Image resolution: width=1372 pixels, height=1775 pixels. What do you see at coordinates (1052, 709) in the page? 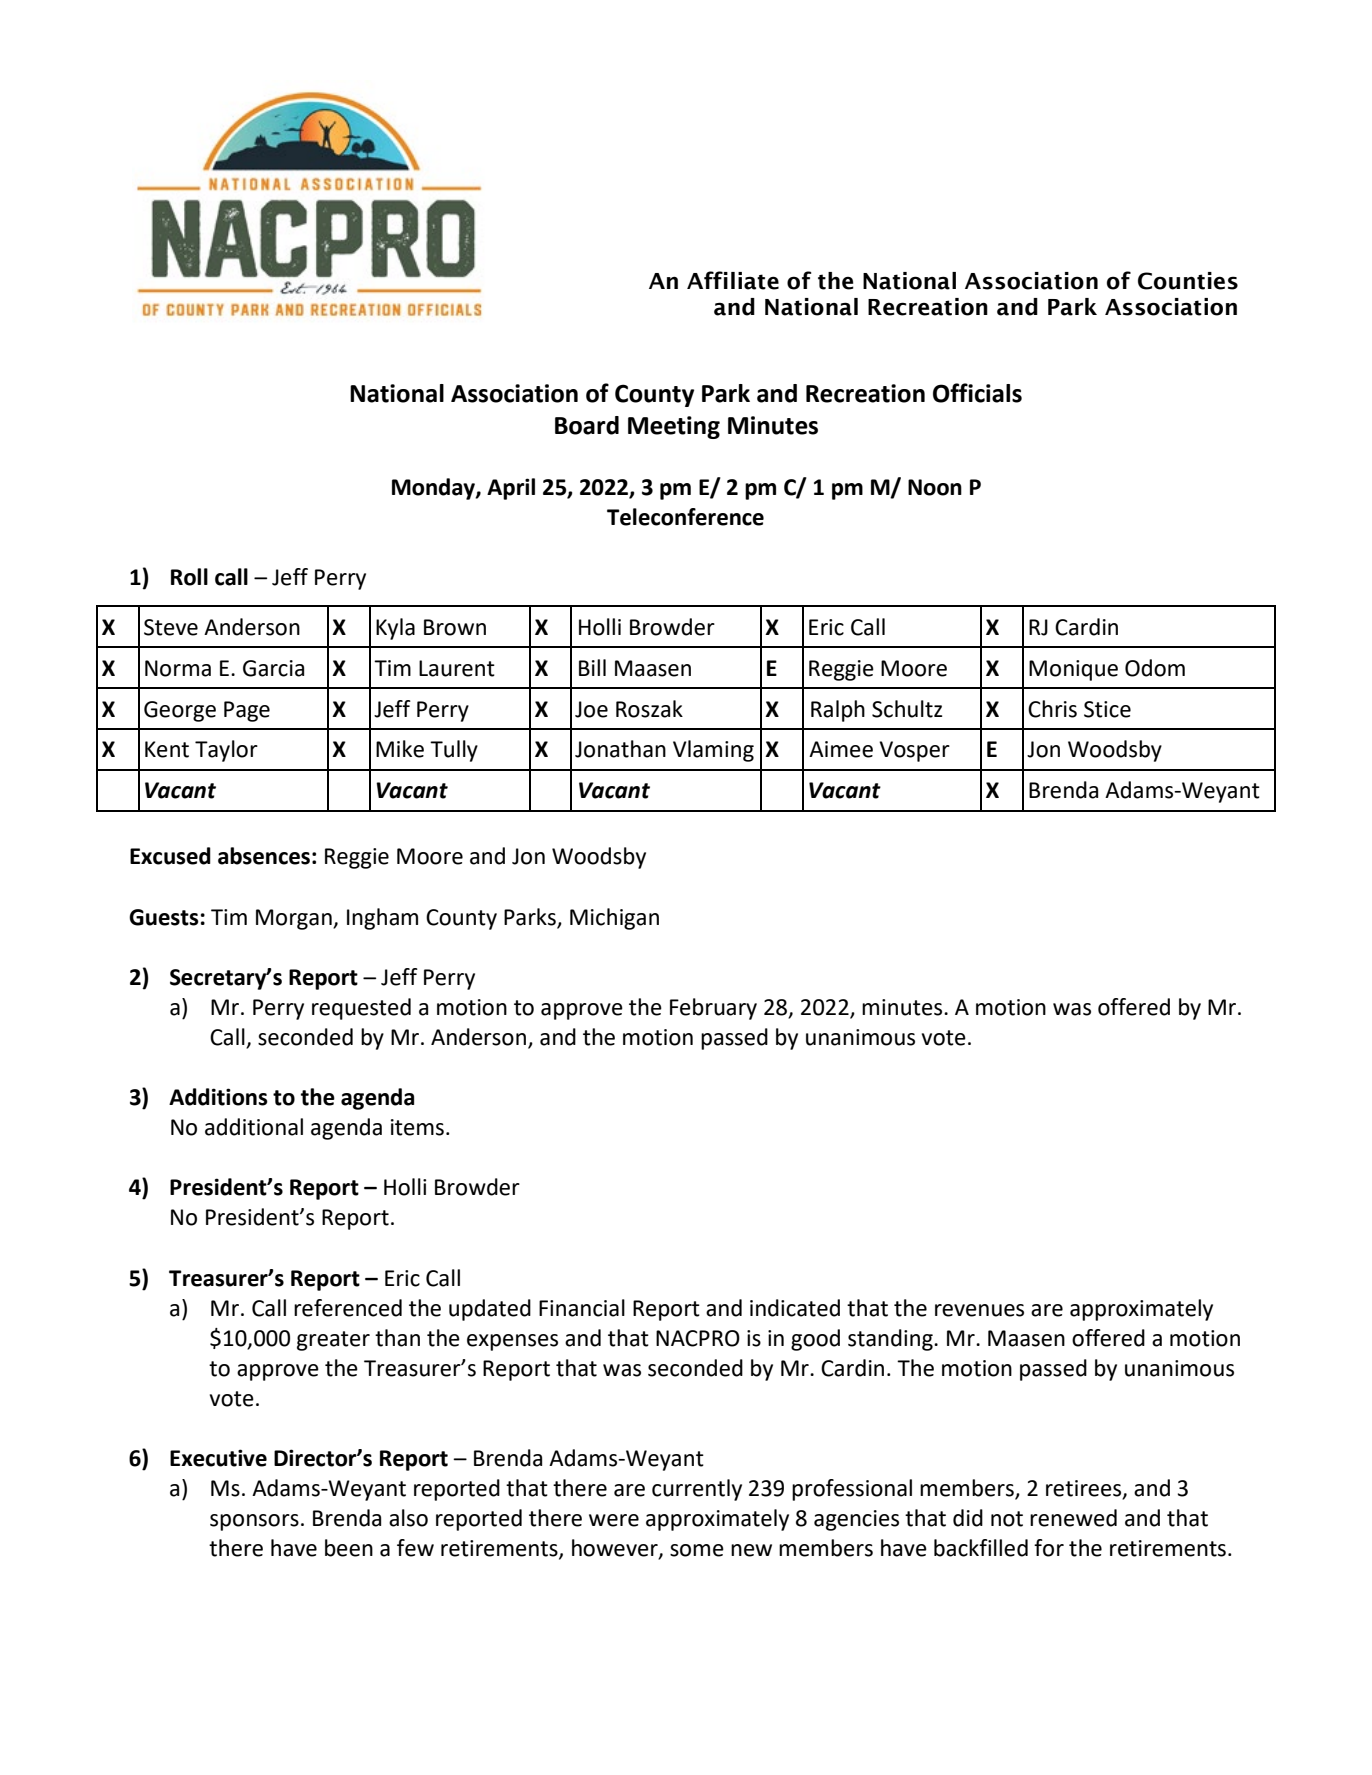
I see `Chris` at bounding box center [1052, 709].
